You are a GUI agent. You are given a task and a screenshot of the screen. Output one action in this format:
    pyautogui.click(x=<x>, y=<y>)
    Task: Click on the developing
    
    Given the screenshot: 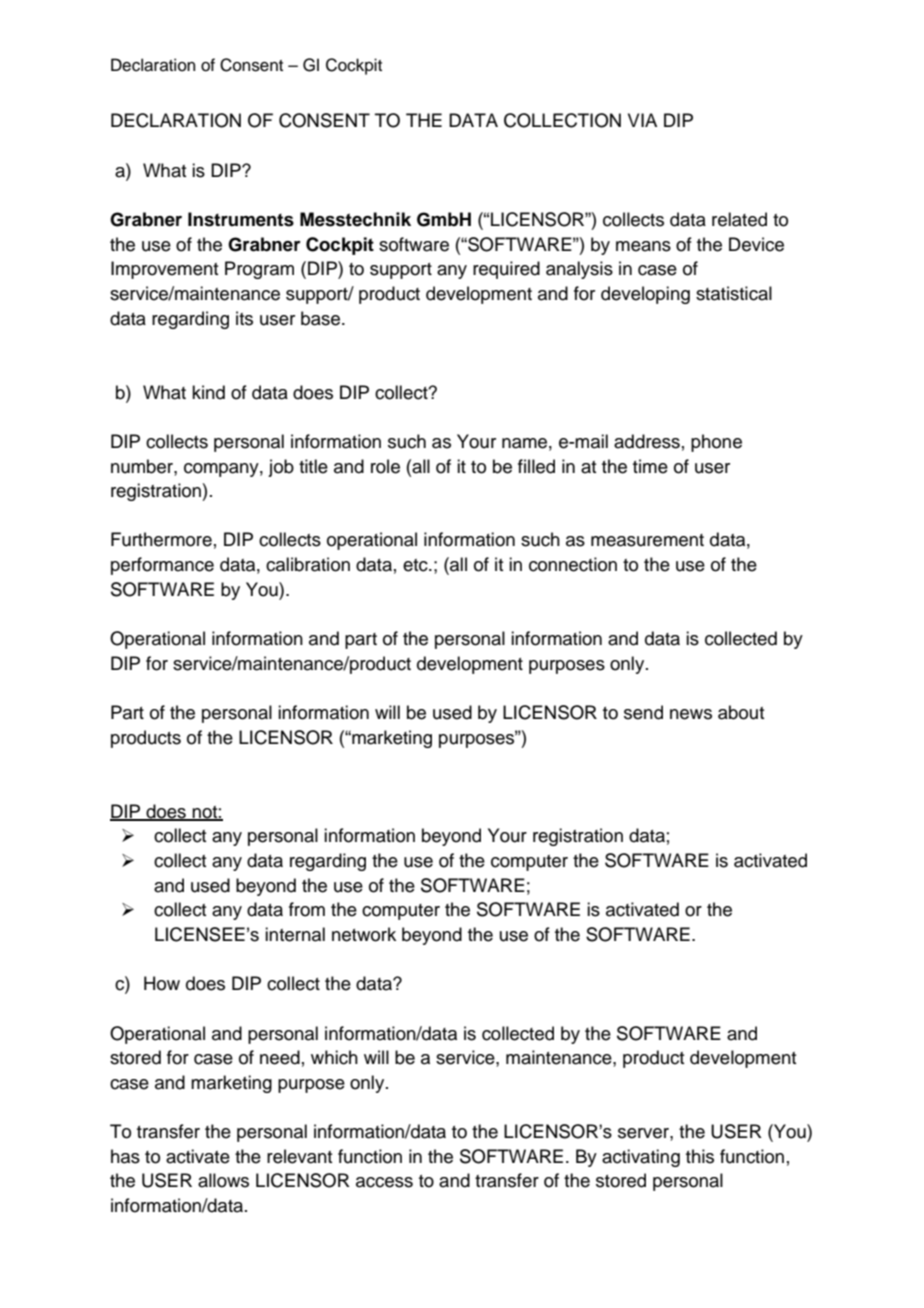 What is the action you would take?
    pyautogui.click(x=645, y=295)
